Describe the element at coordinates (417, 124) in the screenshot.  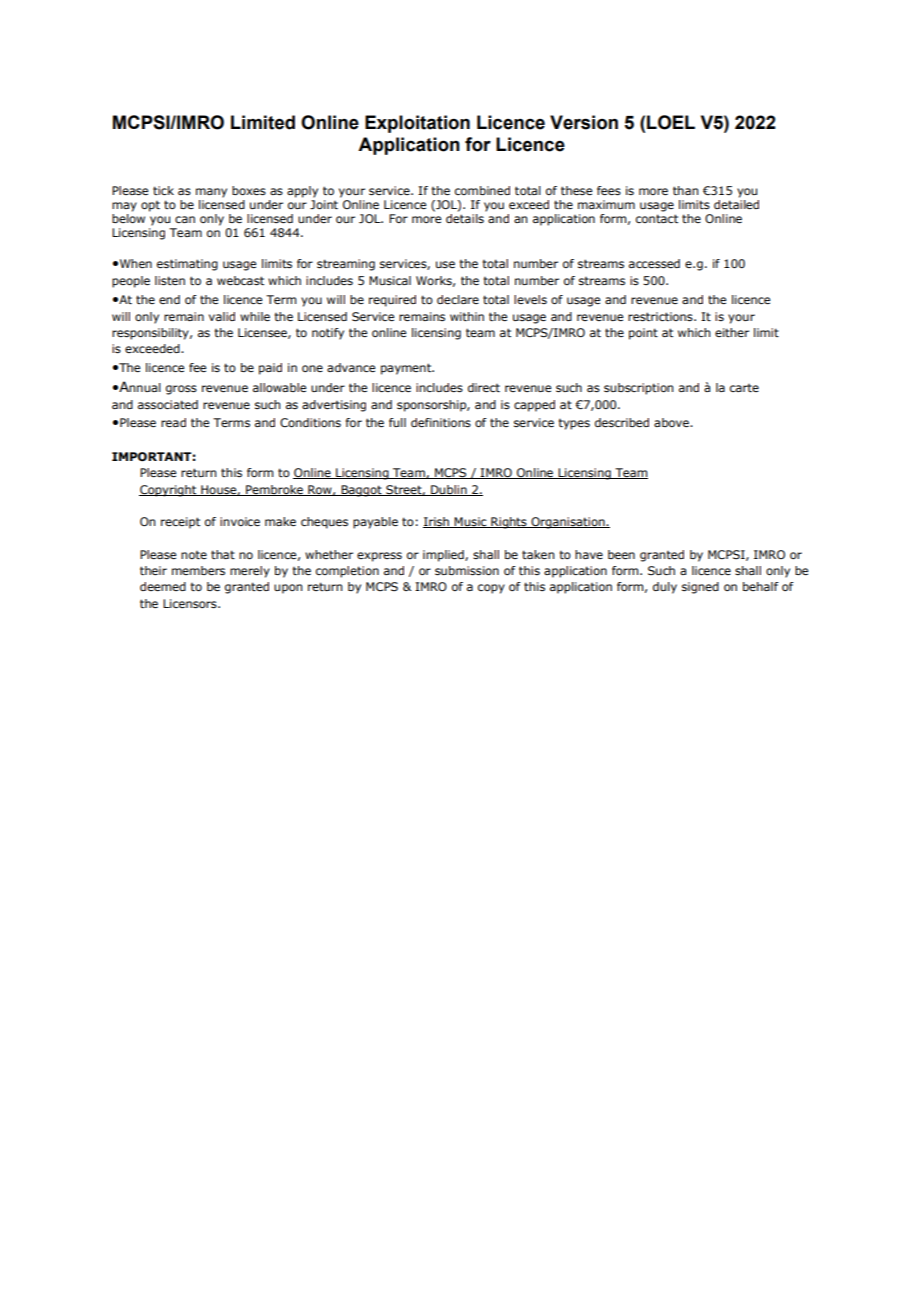
I see `Exploitation` at that location.
